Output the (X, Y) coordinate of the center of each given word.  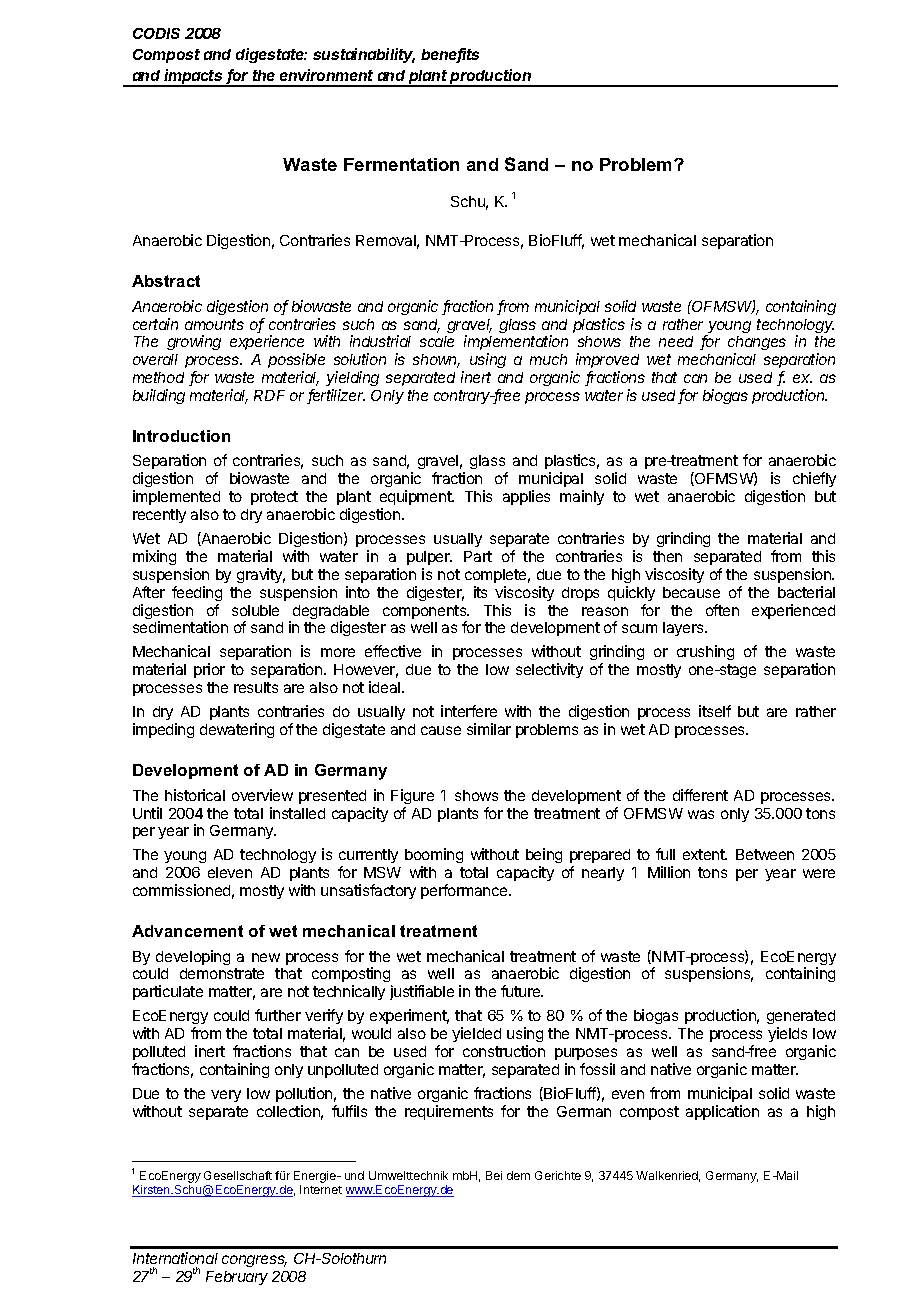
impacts (194, 78)
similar (489, 729)
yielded (476, 1034)
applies (526, 497)
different (700, 795)
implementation (516, 344)
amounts (214, 324)
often (722, 610)
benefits (450, 55)
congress (254, 1261)
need (676, 341)
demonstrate (222, 973)
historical (195, 795)
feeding (197, 593)
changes (757, 345)
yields (787, 1034)
